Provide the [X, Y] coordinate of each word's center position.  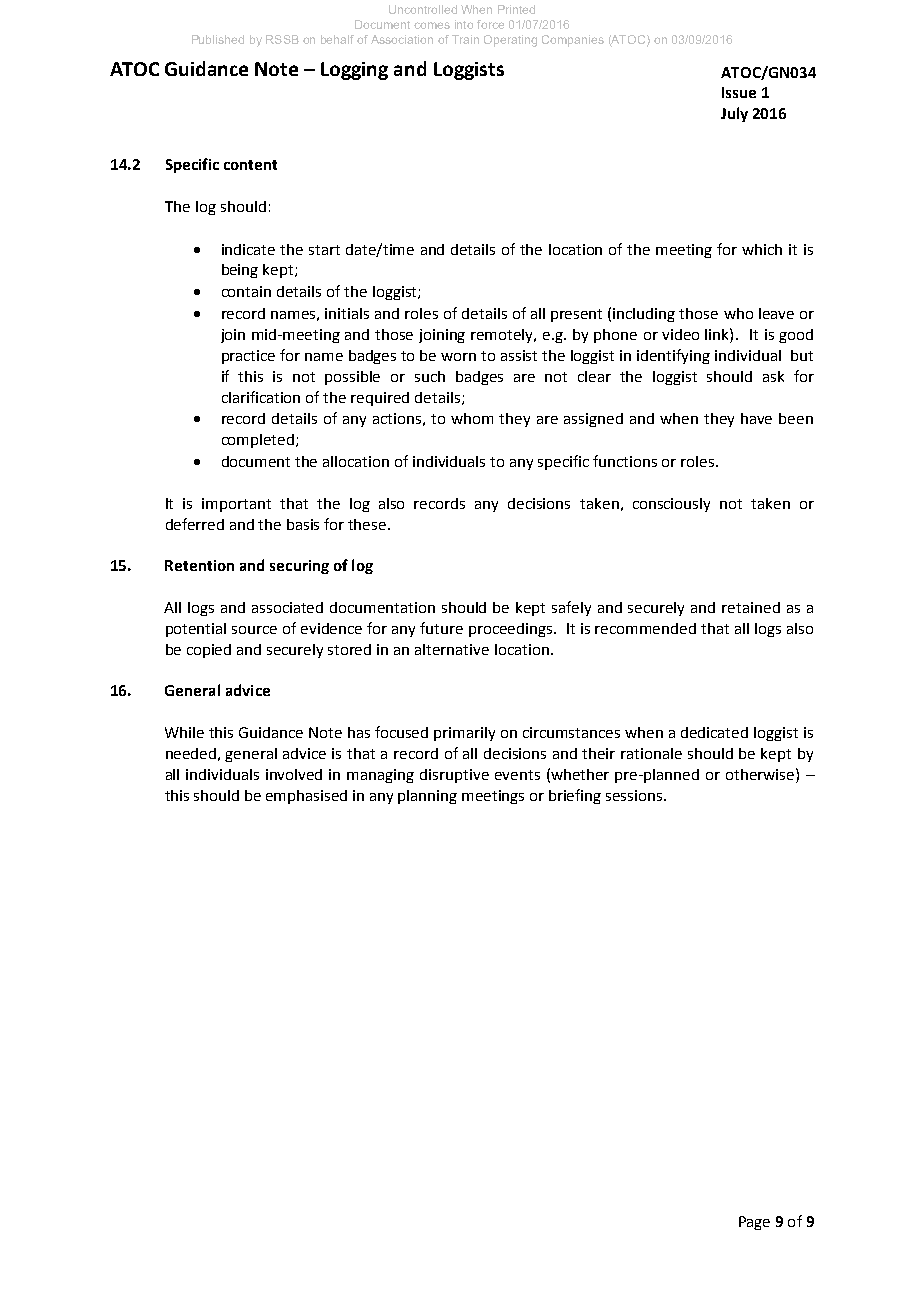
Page [754, 1223]
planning [427, 797]
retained [751, 607]
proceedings [512, 630]
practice [248, 357]
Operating [510, 41]
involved [294, 774]
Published [218, 39]
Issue [739, 92]
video [680, 334]
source [254, 630]
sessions [635, 795]
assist [519, 355]
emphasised [306, 797]
